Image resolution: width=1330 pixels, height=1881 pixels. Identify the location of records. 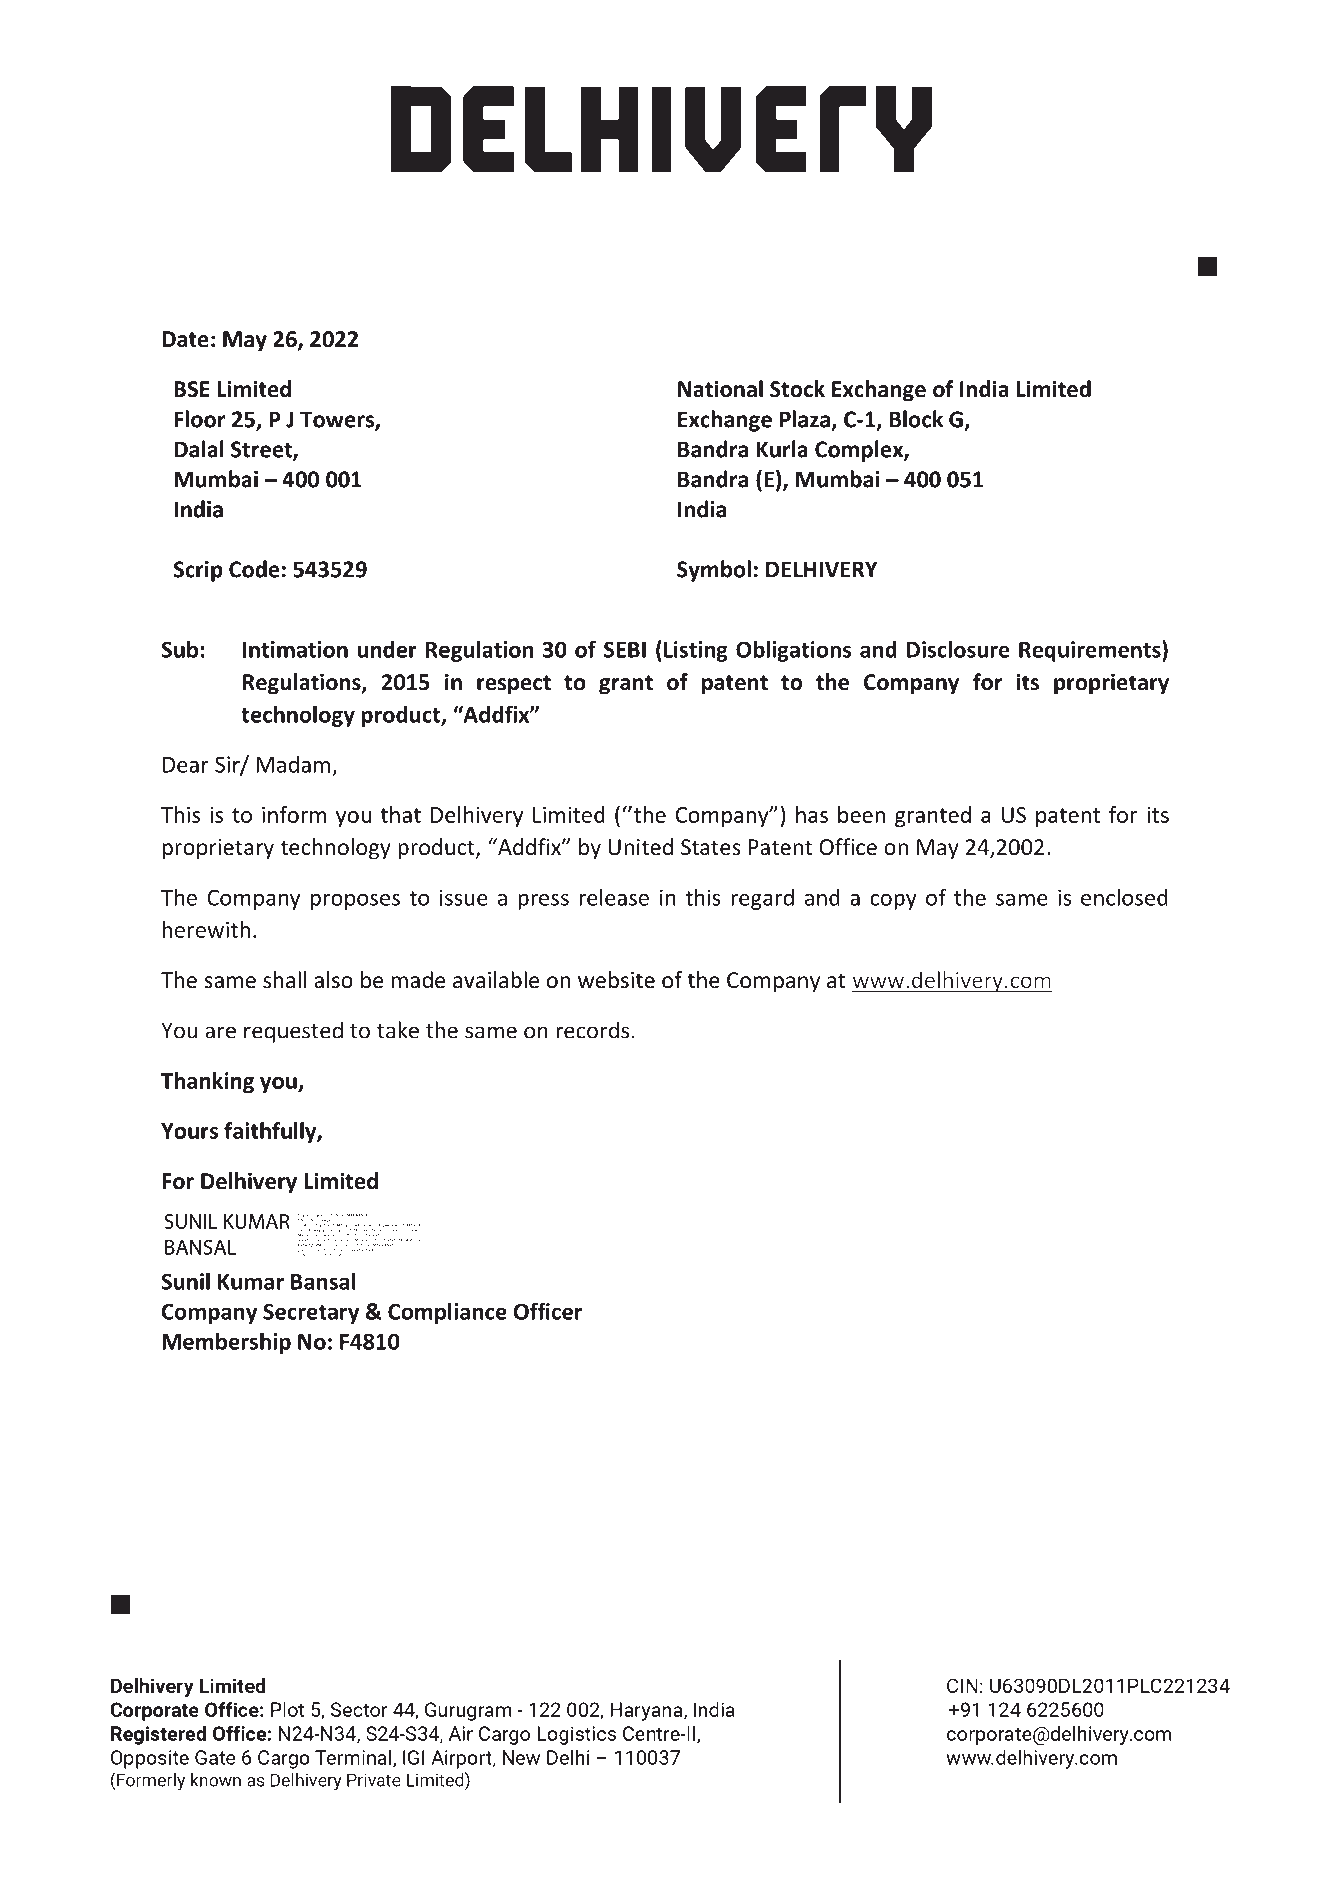
(592, 1030).
